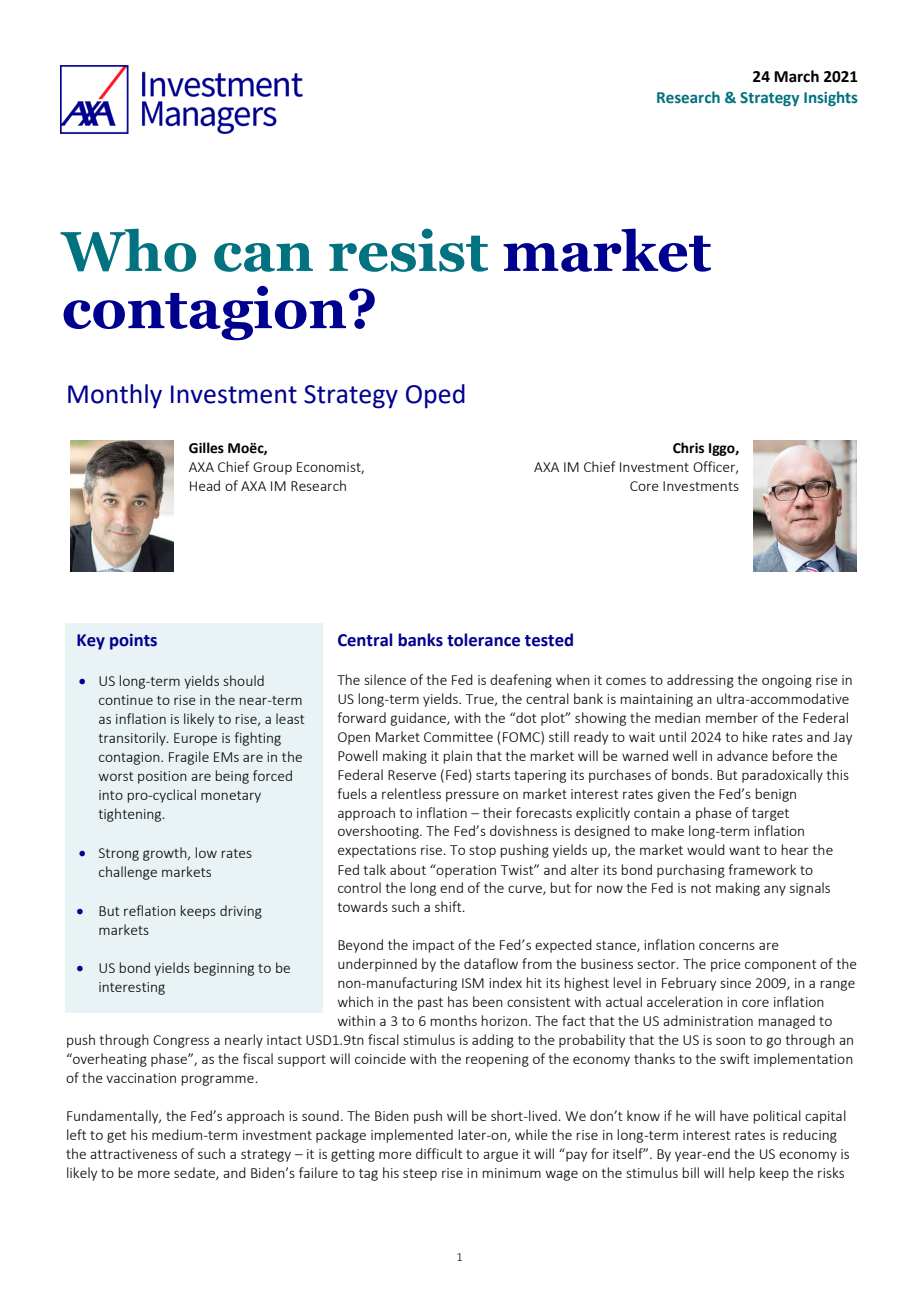 The width and height of the screenshot is (924, 1308). What do you see at coordinates (128, 873) in the screenshot?
I see `challenge` at bounding box center [128, 873].
